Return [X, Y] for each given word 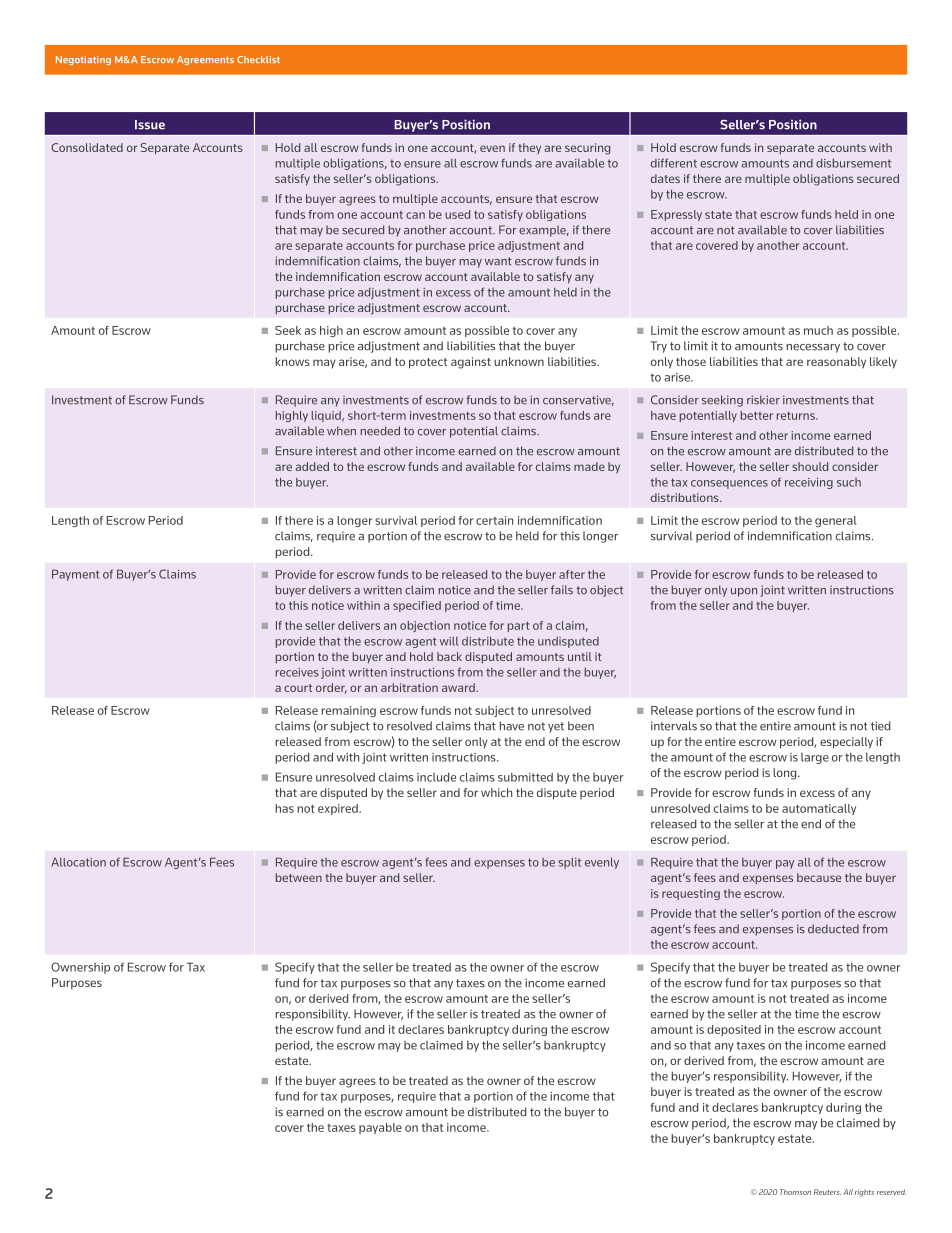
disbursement [853, 163]
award [459, 687]
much [818, 330]
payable [380, 1128]
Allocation [78, 862]
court [298, 688]
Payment [76, 575]
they [529, 148]
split [569, 863]
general [836, 521]
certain [494, 520]
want [498, 261]
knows [292, 361]
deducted [833, 929]
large [815, 758]
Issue [150, 125]
